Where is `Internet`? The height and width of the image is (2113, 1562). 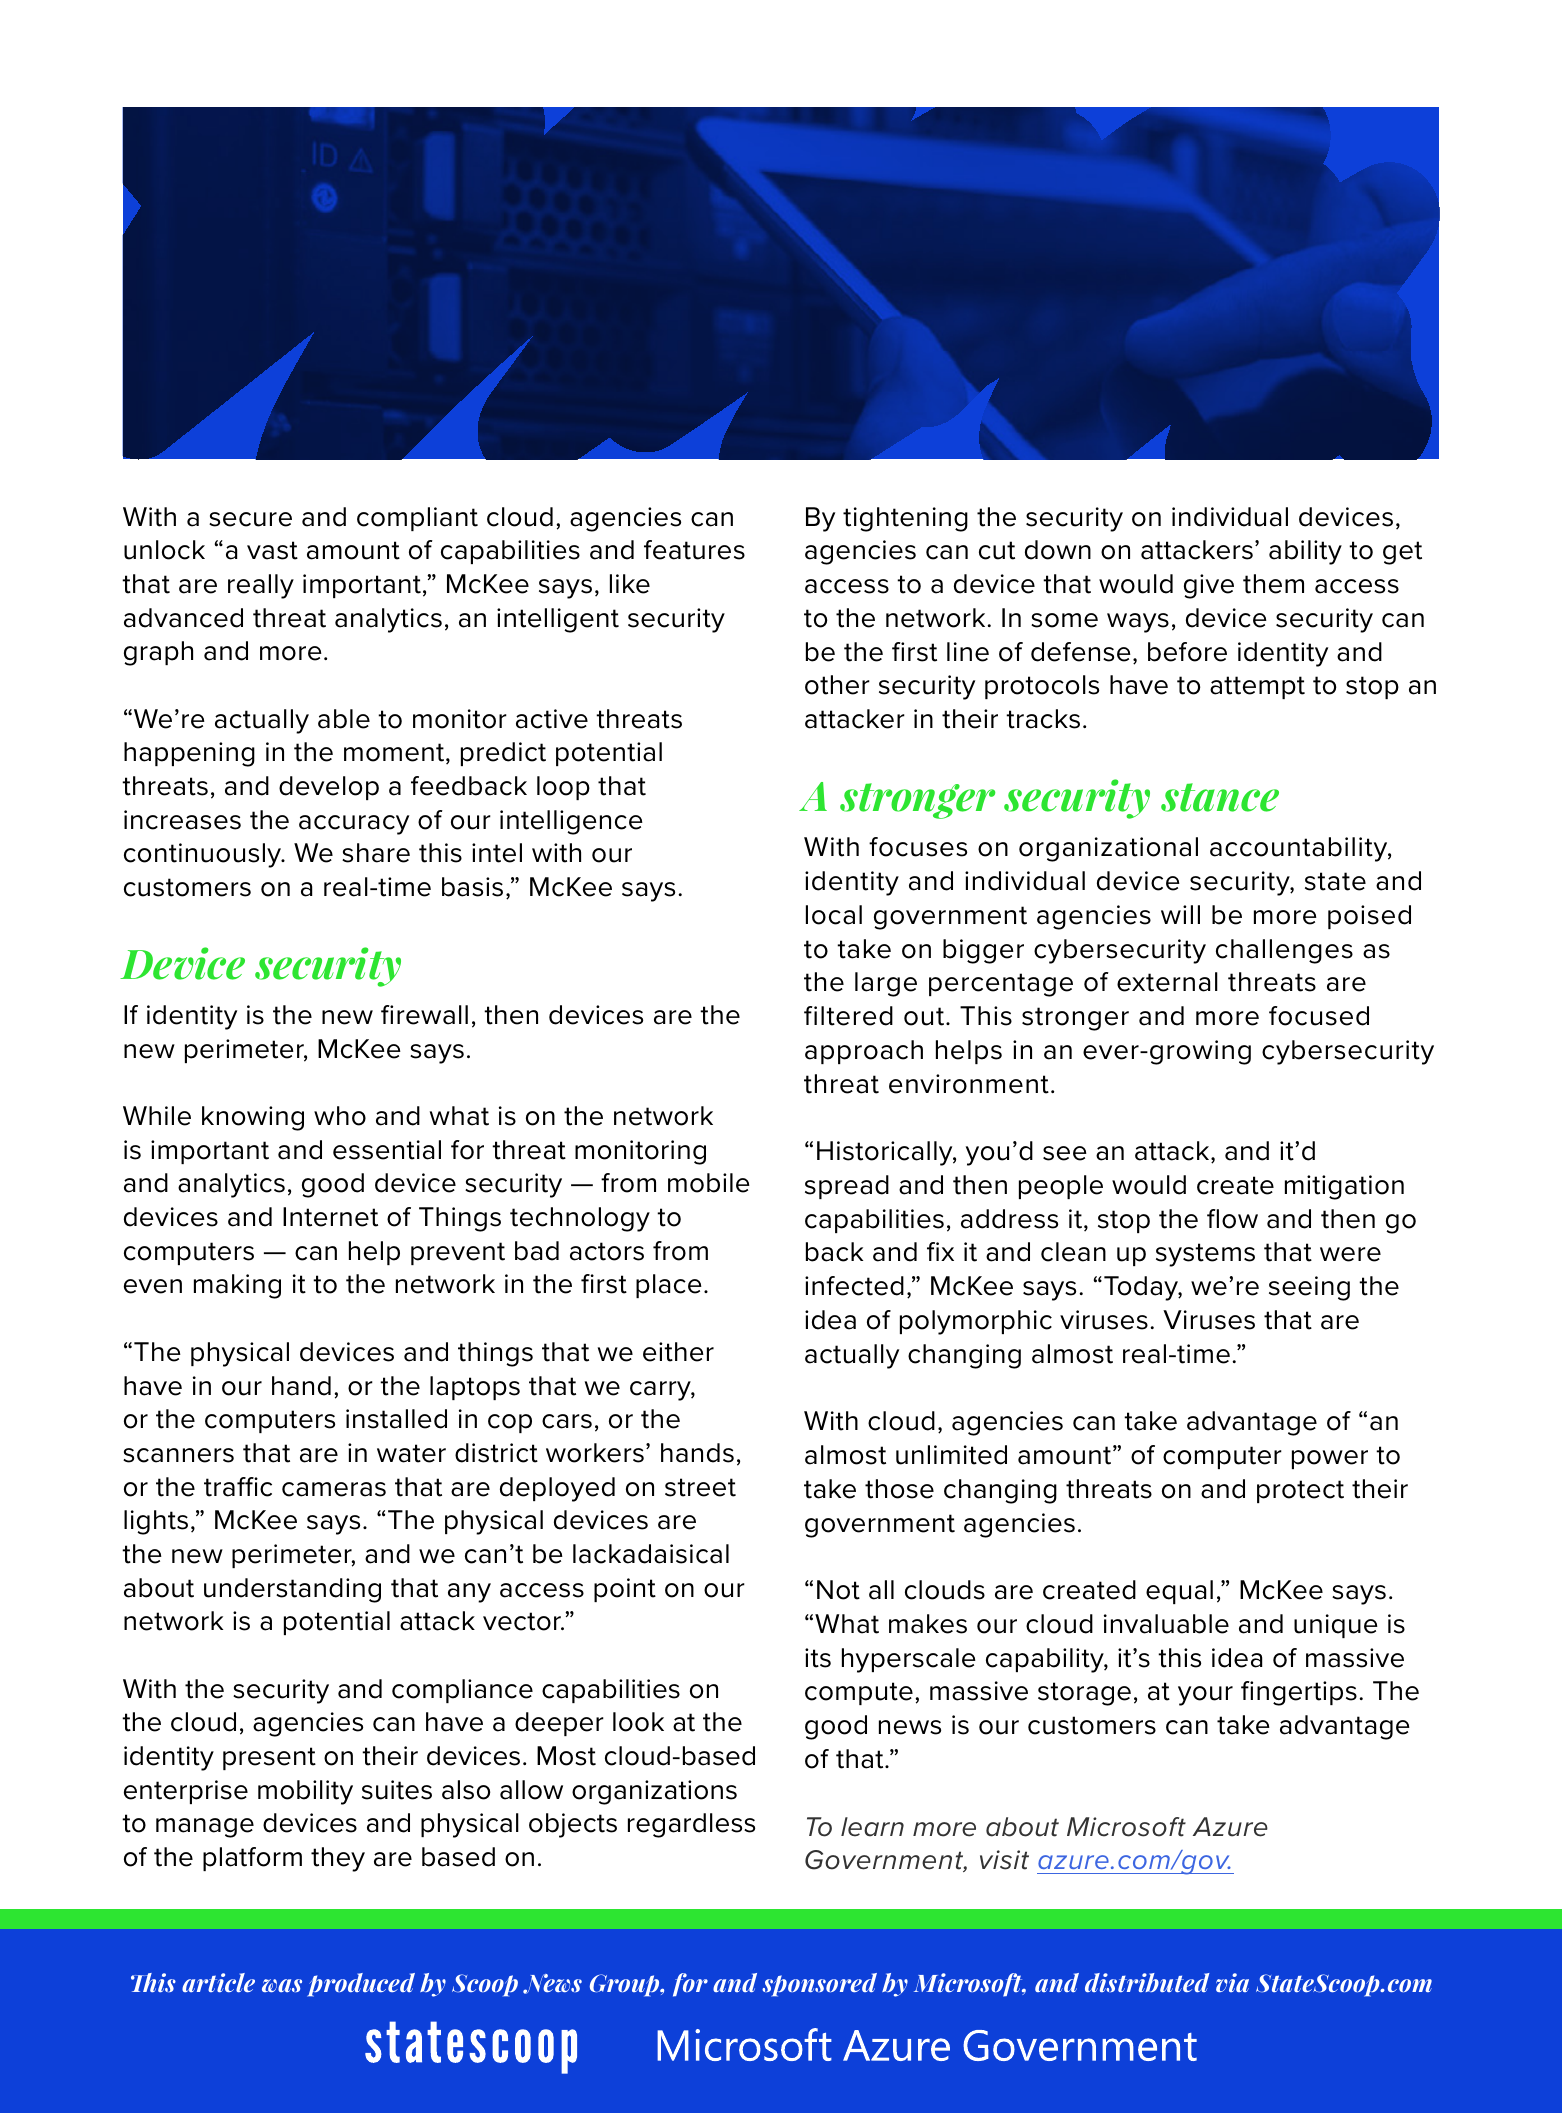 Internet is located at coordinates (330, 1217).
